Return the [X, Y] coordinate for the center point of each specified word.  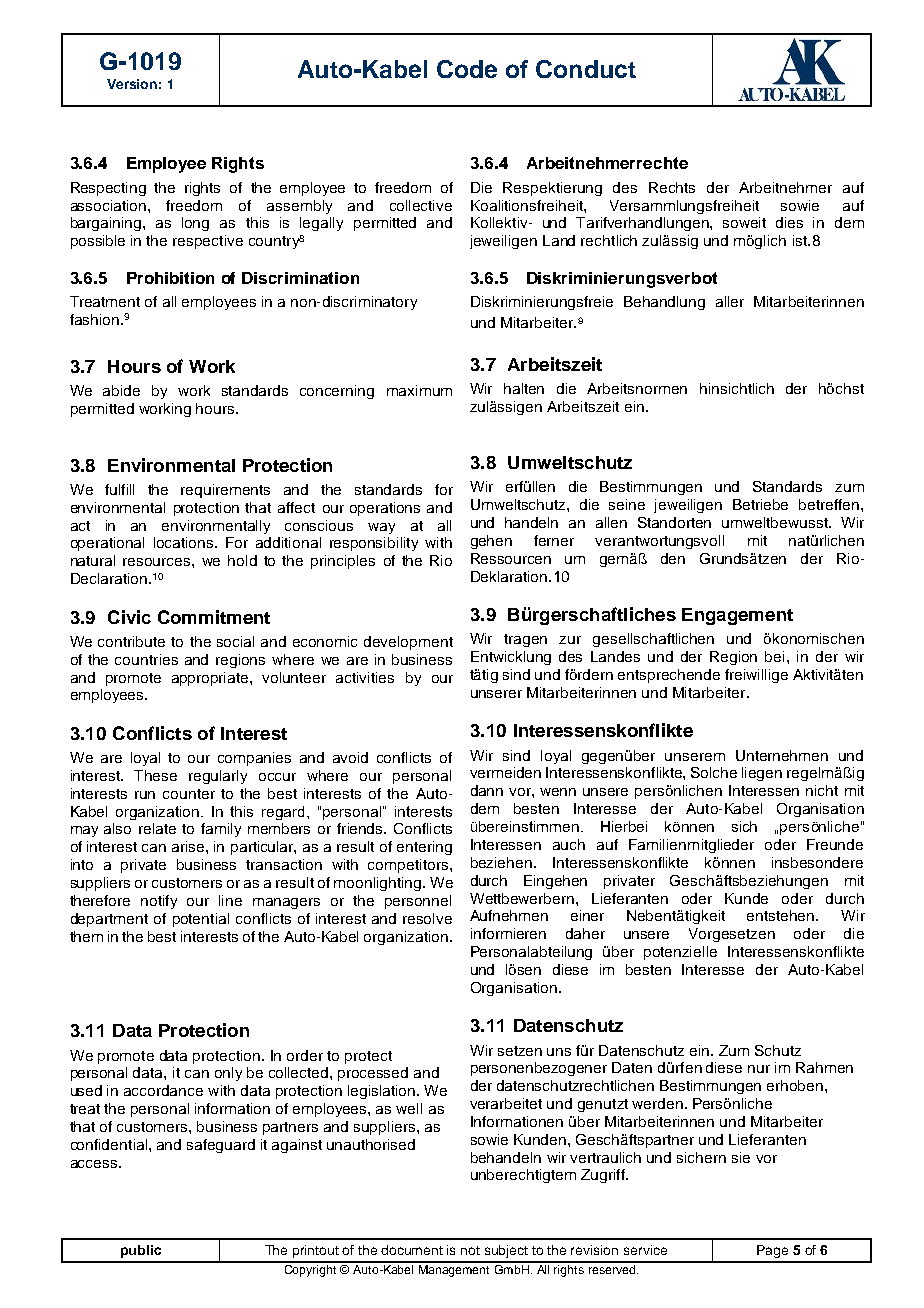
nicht [822, 790]
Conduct [586, 69]
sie [741, 1157]
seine [627, 504]
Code [467, 69]
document [412, 1250]
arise [189, 846]
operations [385, 509]
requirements [225, 491]
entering [424, 848]
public [141, 1251]
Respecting [108, 189]
